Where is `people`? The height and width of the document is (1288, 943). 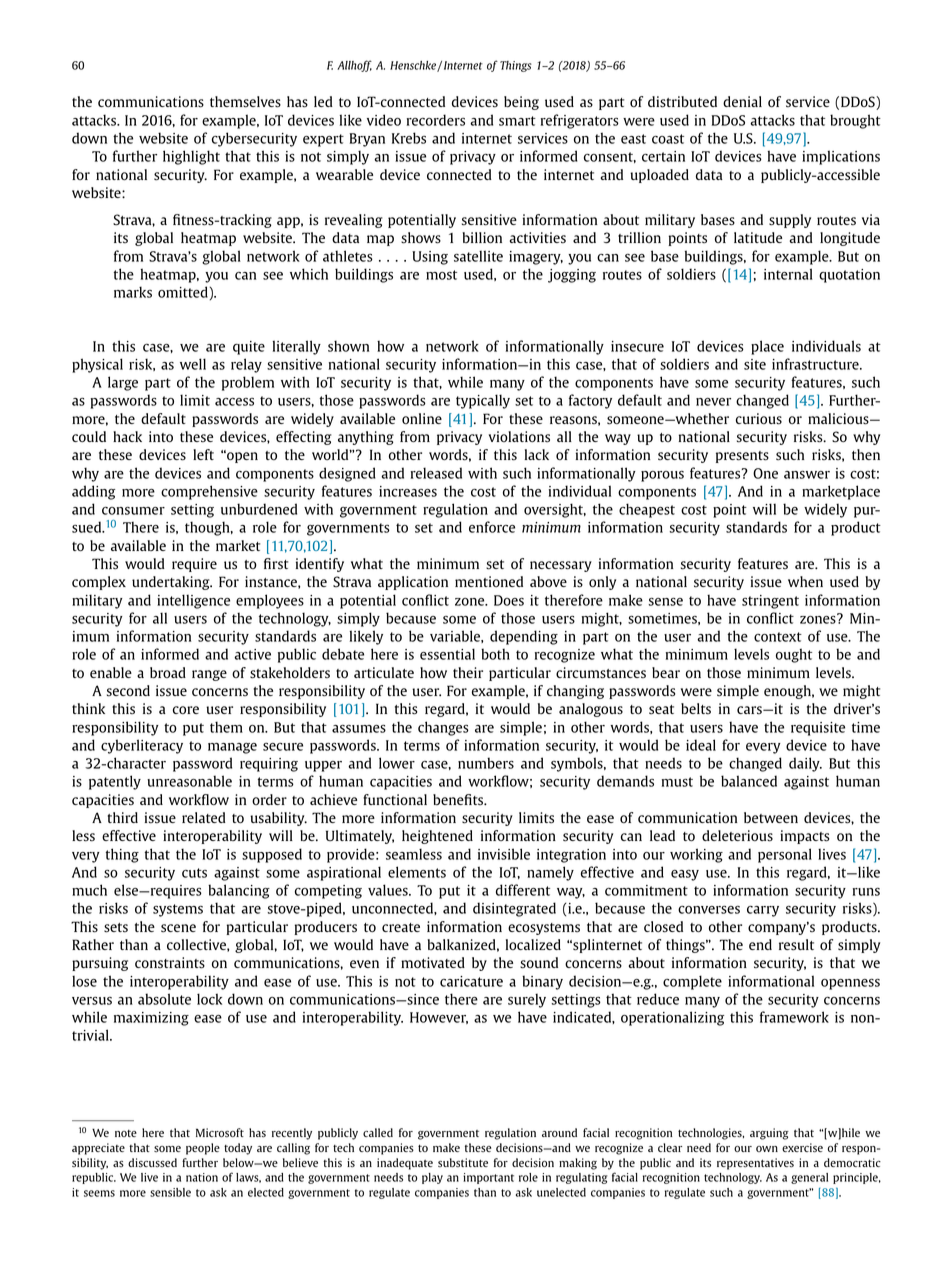
people is located at coordinates (203, 1149).
